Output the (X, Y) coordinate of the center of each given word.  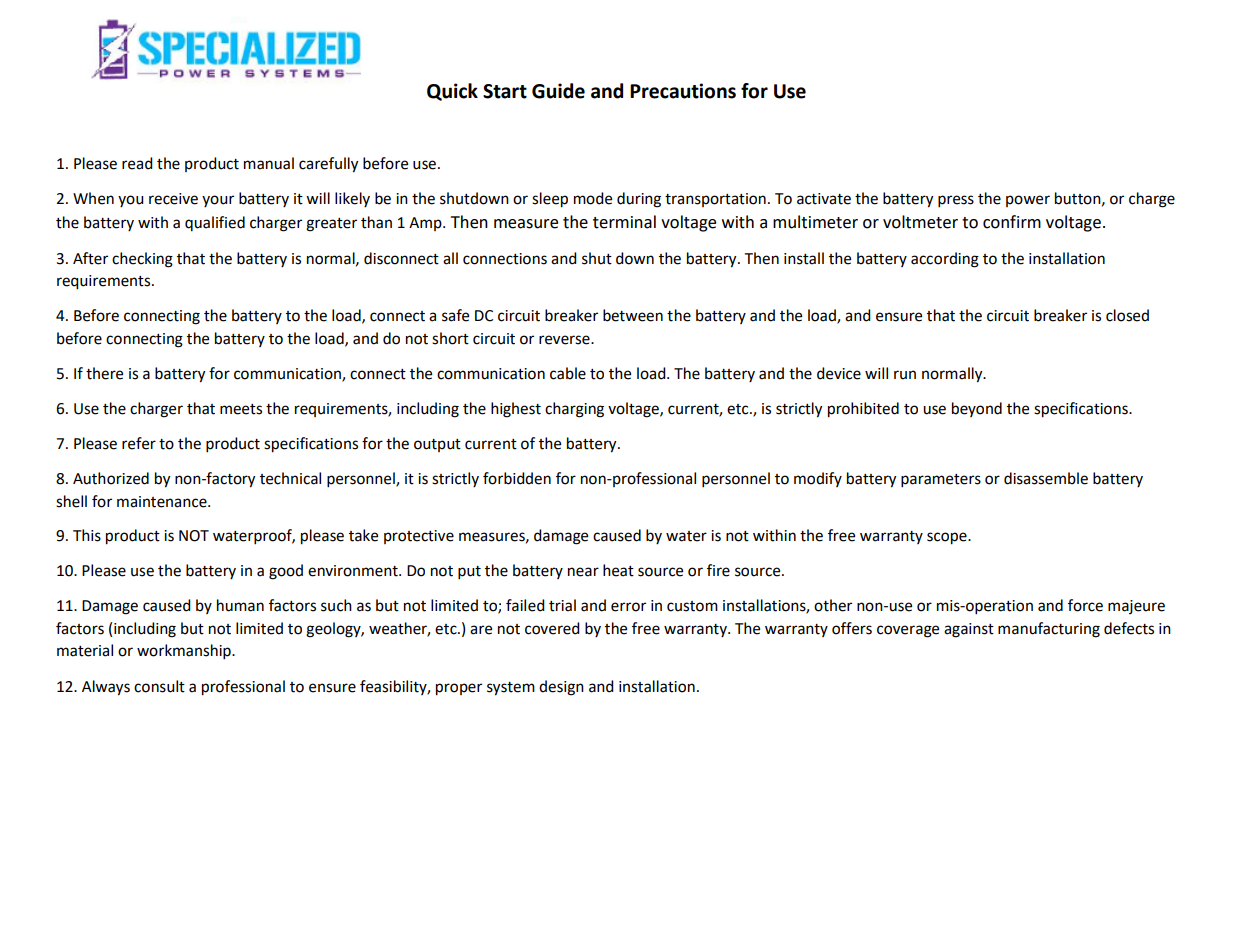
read (137, 163)
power (1028, 201)
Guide (558, 91)
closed (1127, 315)
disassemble (1046, 478)
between (633, 315)
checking (142, 260)
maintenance (163, 502)
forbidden (517, 478)
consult (159, 686)
